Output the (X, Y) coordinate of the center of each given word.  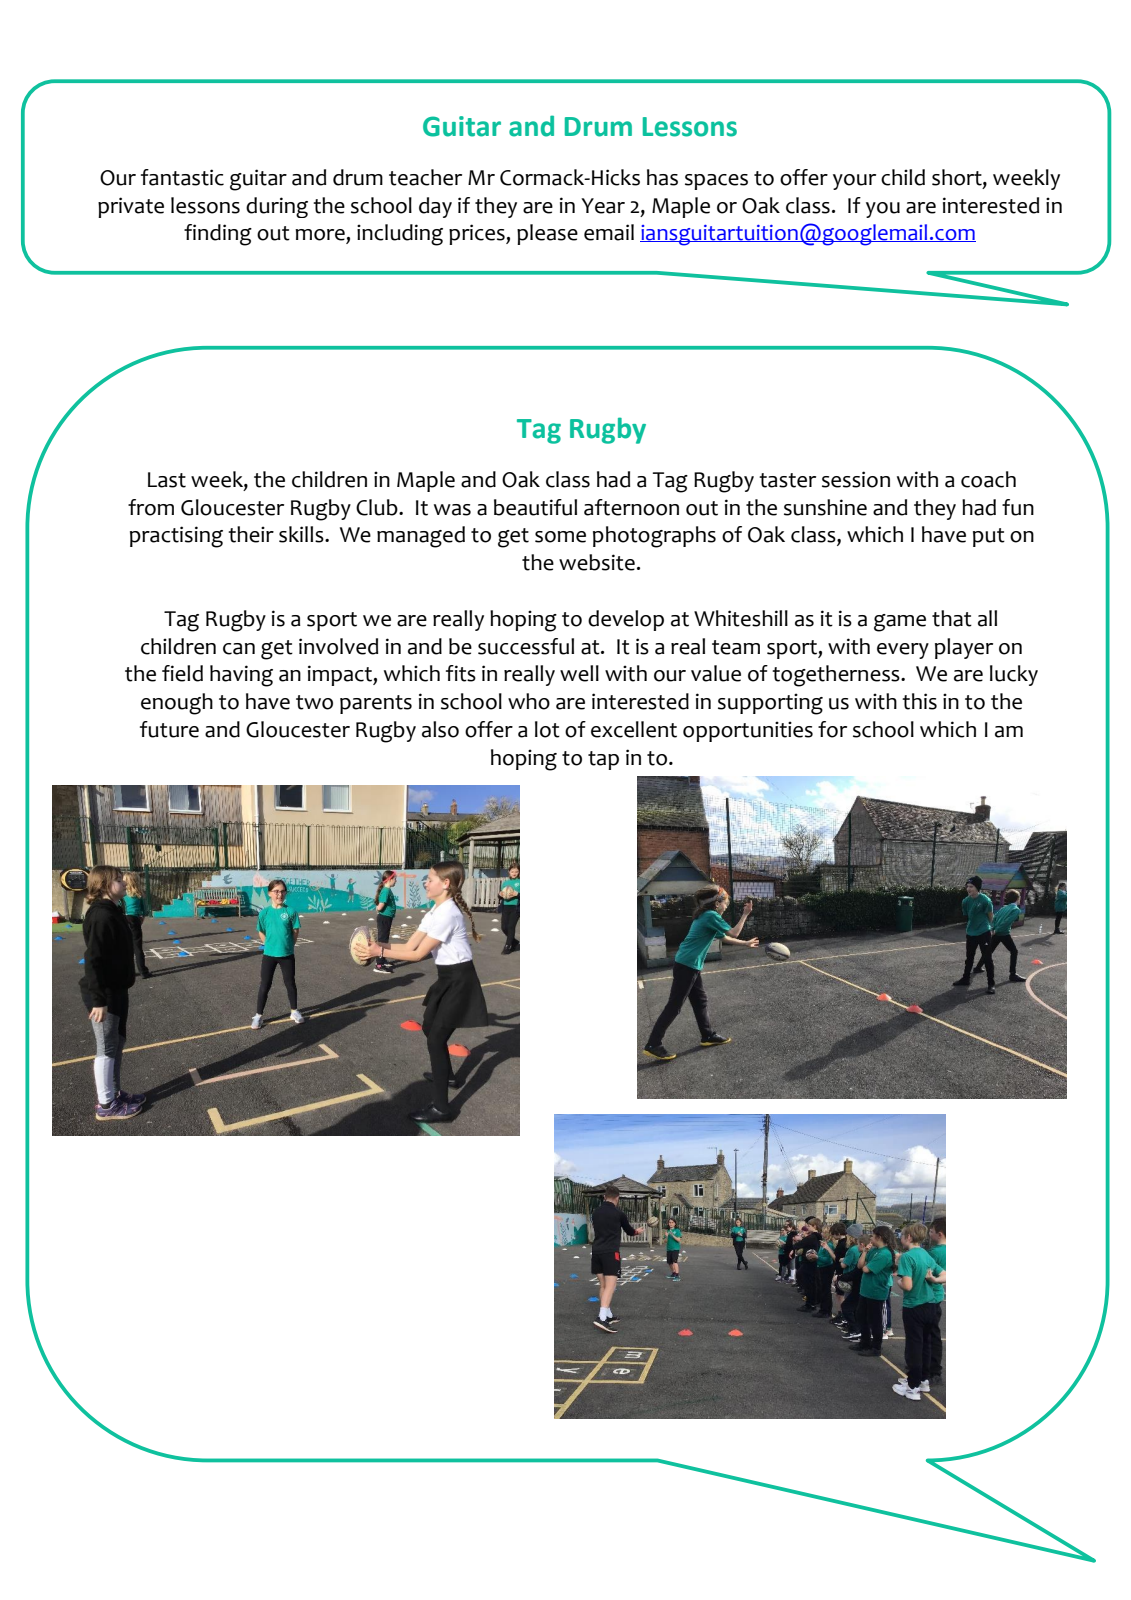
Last (167, 480)
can (239, 649)
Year (603, 206)
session (856, 479)
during (277, 207)
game (900, 623)
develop (626, 620)
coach (988, 479)
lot (547, 729)
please (547, 234)
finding (218, 235)
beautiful (535, 507)
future (169, 729)
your (854, 182)
